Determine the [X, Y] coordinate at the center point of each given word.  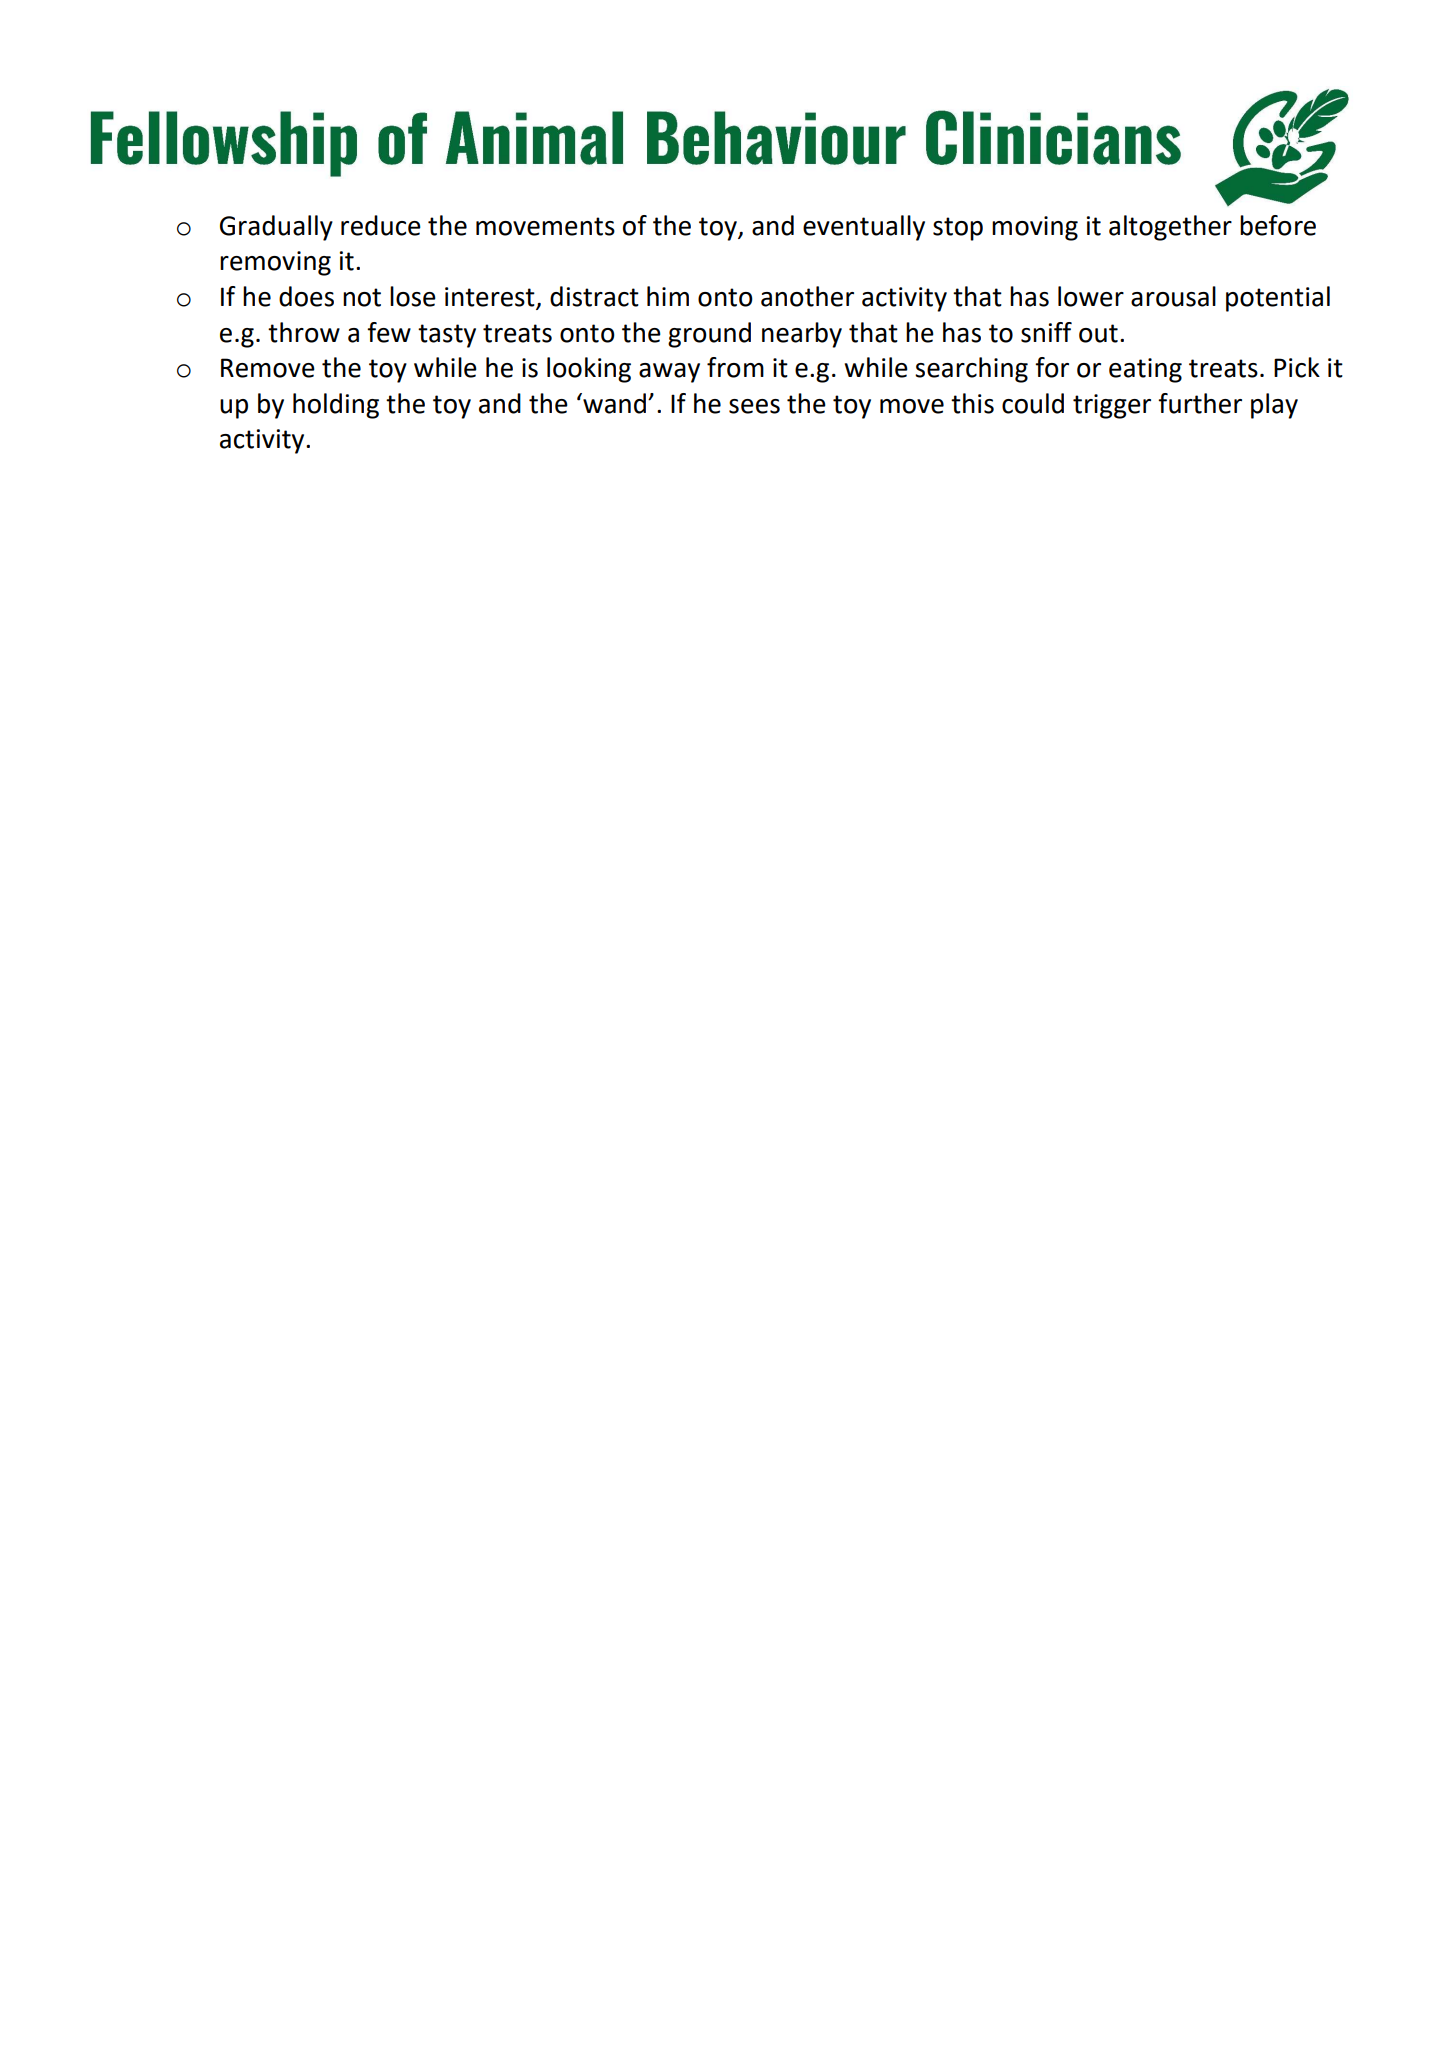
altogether [1170, 228]
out [1098, 333]
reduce [381, 225]
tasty [447, 336]
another [807, 296]
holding [336, 406]
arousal [1173, 296]
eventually [864, 228]
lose [413, 296]
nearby [802, 335]
